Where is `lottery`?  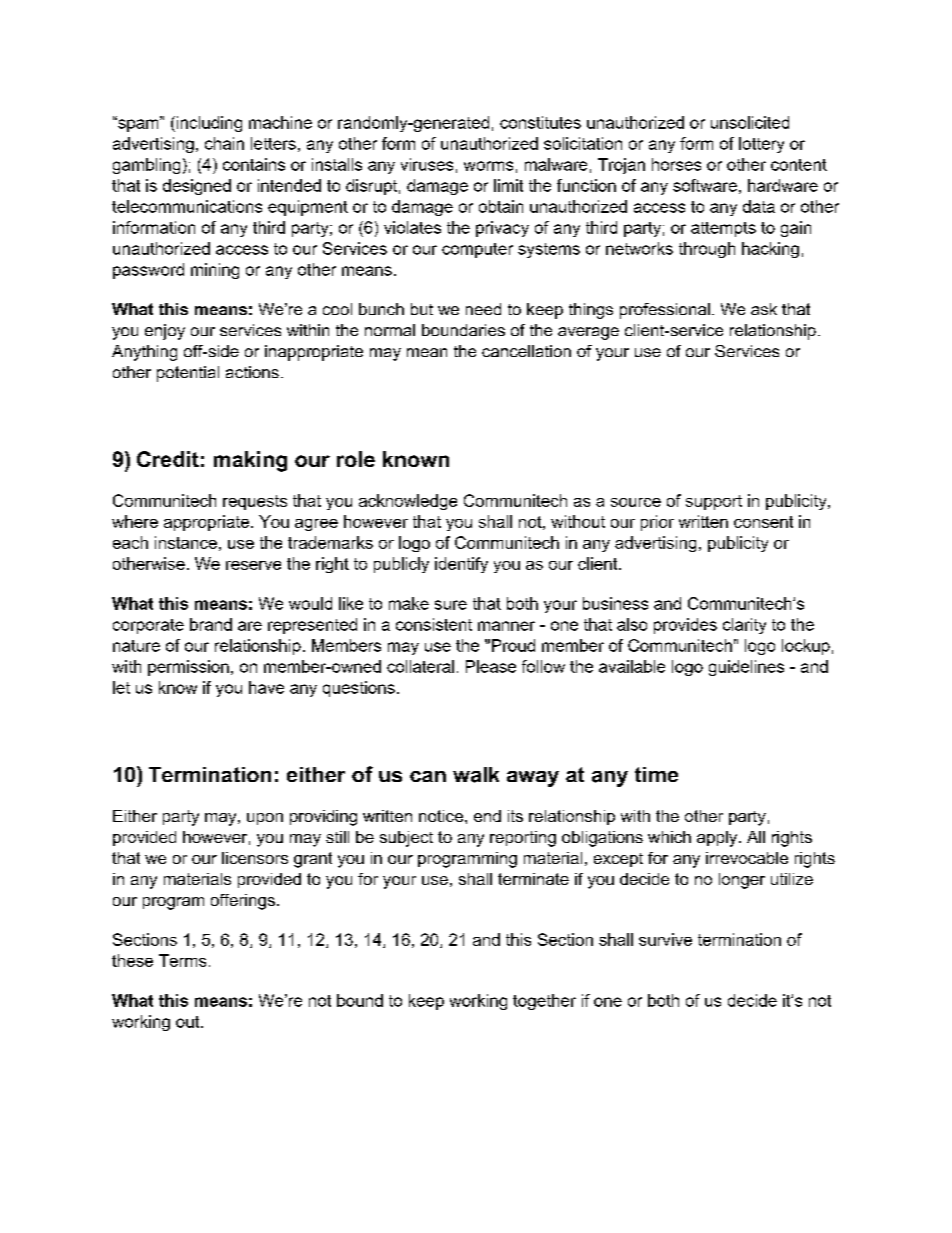 lottery is located at coordinates (761, 145).
